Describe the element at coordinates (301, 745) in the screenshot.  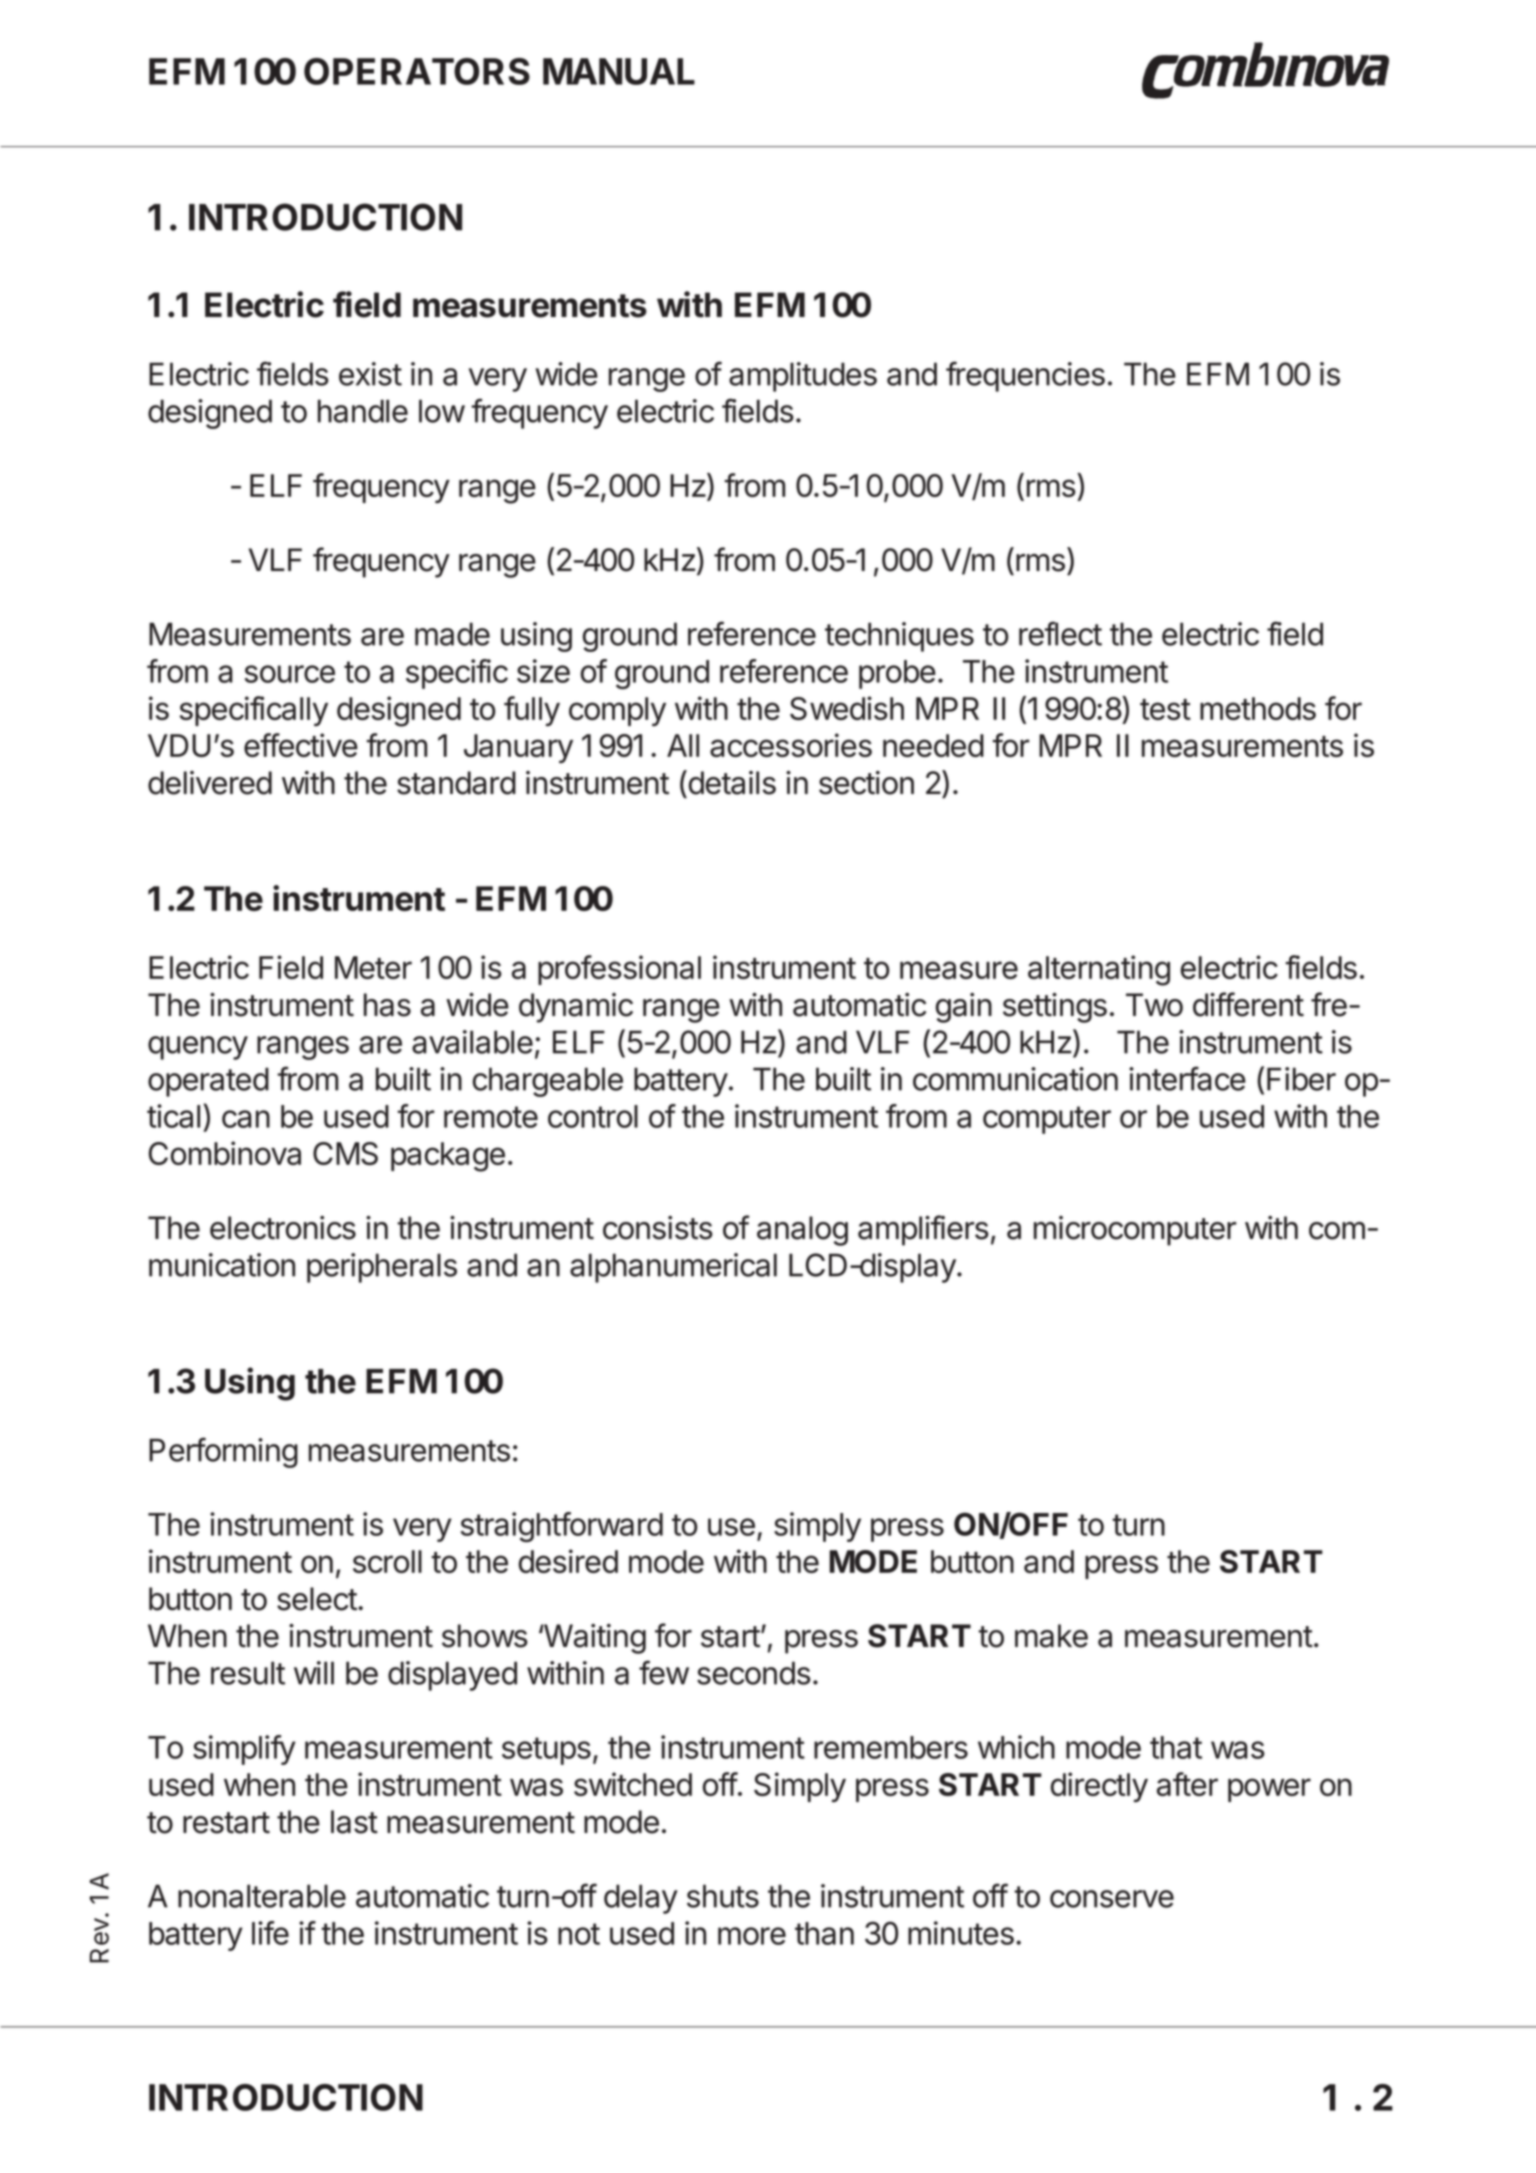
I see `effective` at that location.
